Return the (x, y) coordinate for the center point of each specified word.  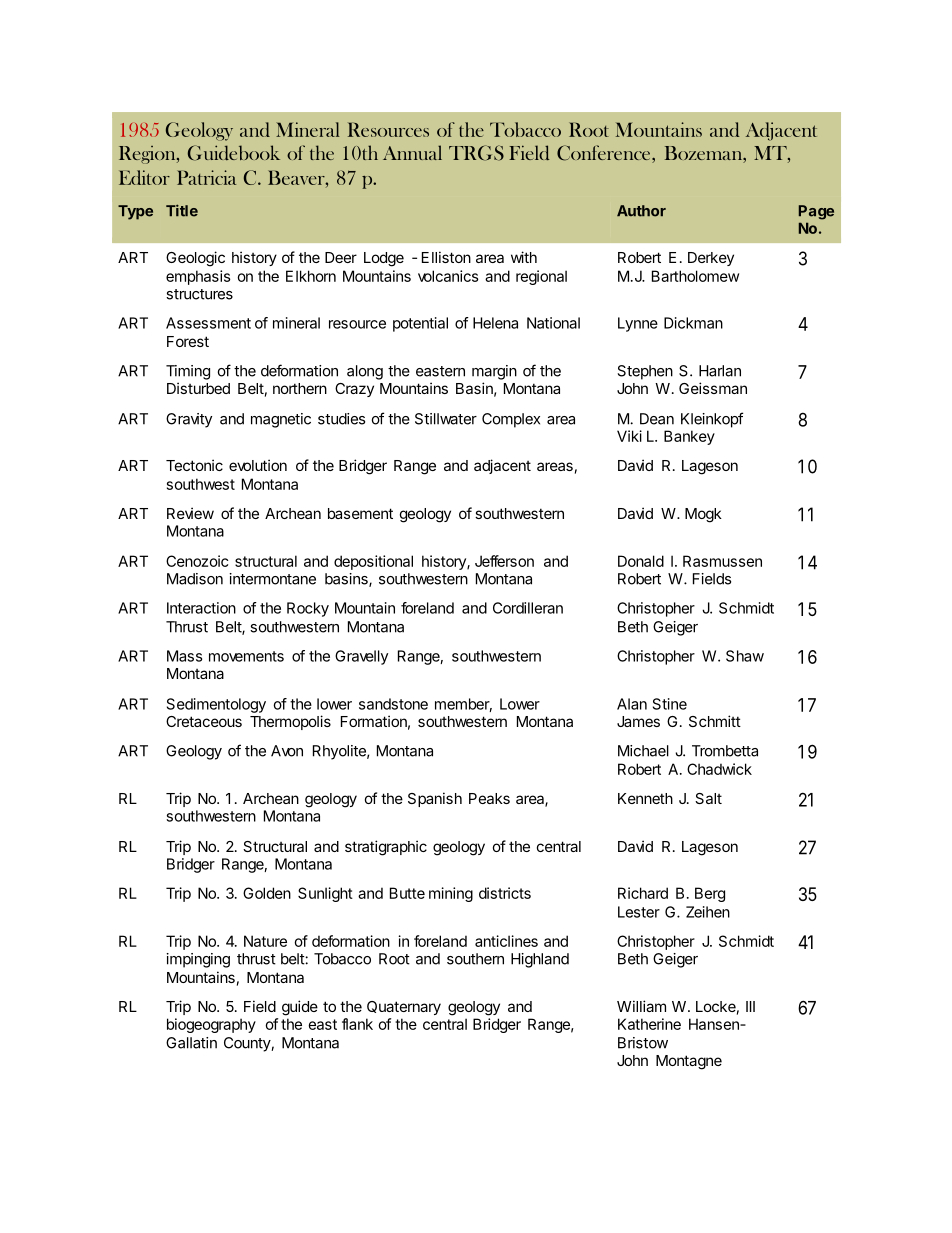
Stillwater (446, 419)
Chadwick (719, 769)
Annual (412, 152)
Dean (657, 419)
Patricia (206, 177)
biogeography (211, 1025)
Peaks (489, 798)
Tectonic (194, 465)
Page (816, 212)
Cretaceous (204, 721)
